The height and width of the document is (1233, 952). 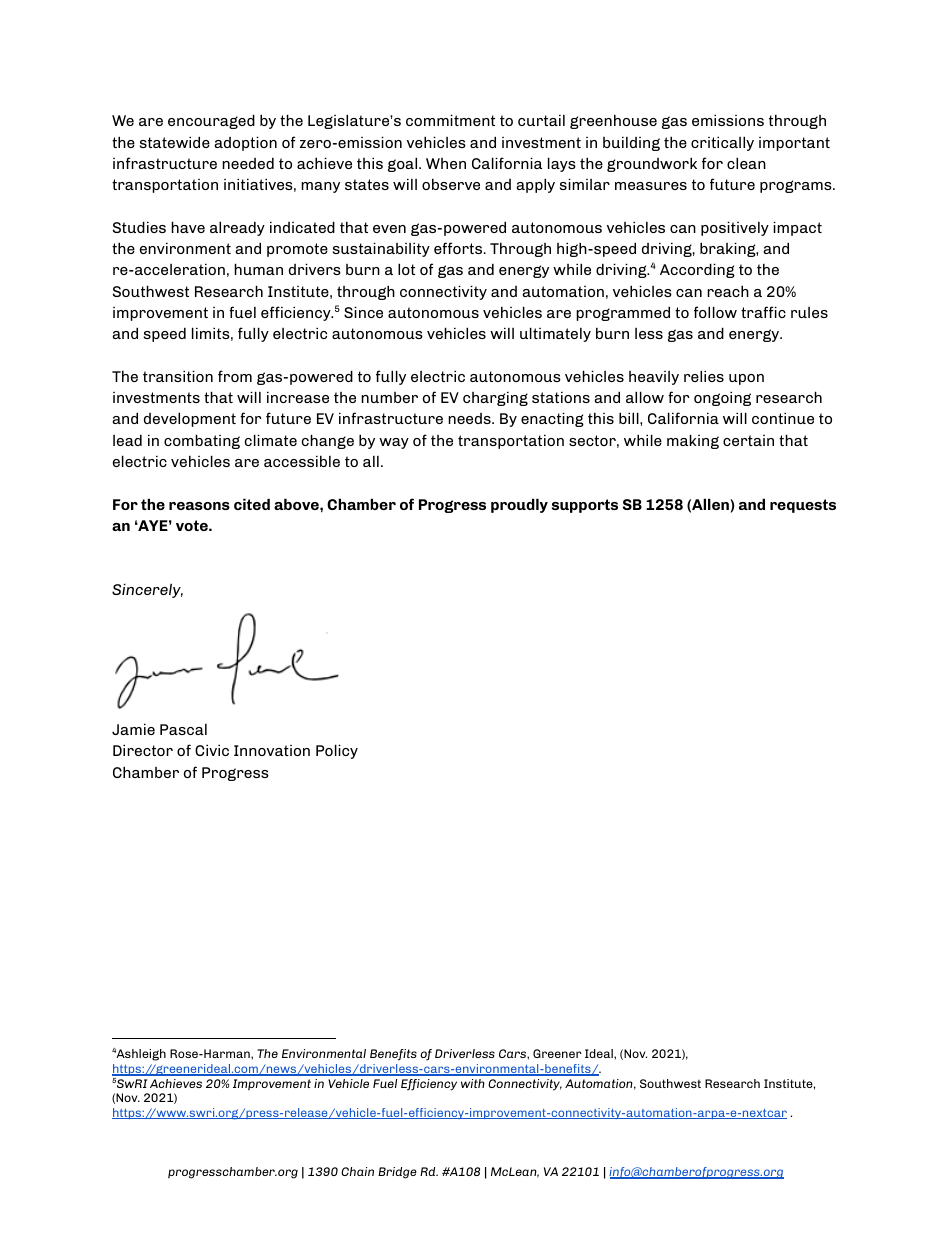 I want to click on with, so click(x=473, y=1083).
